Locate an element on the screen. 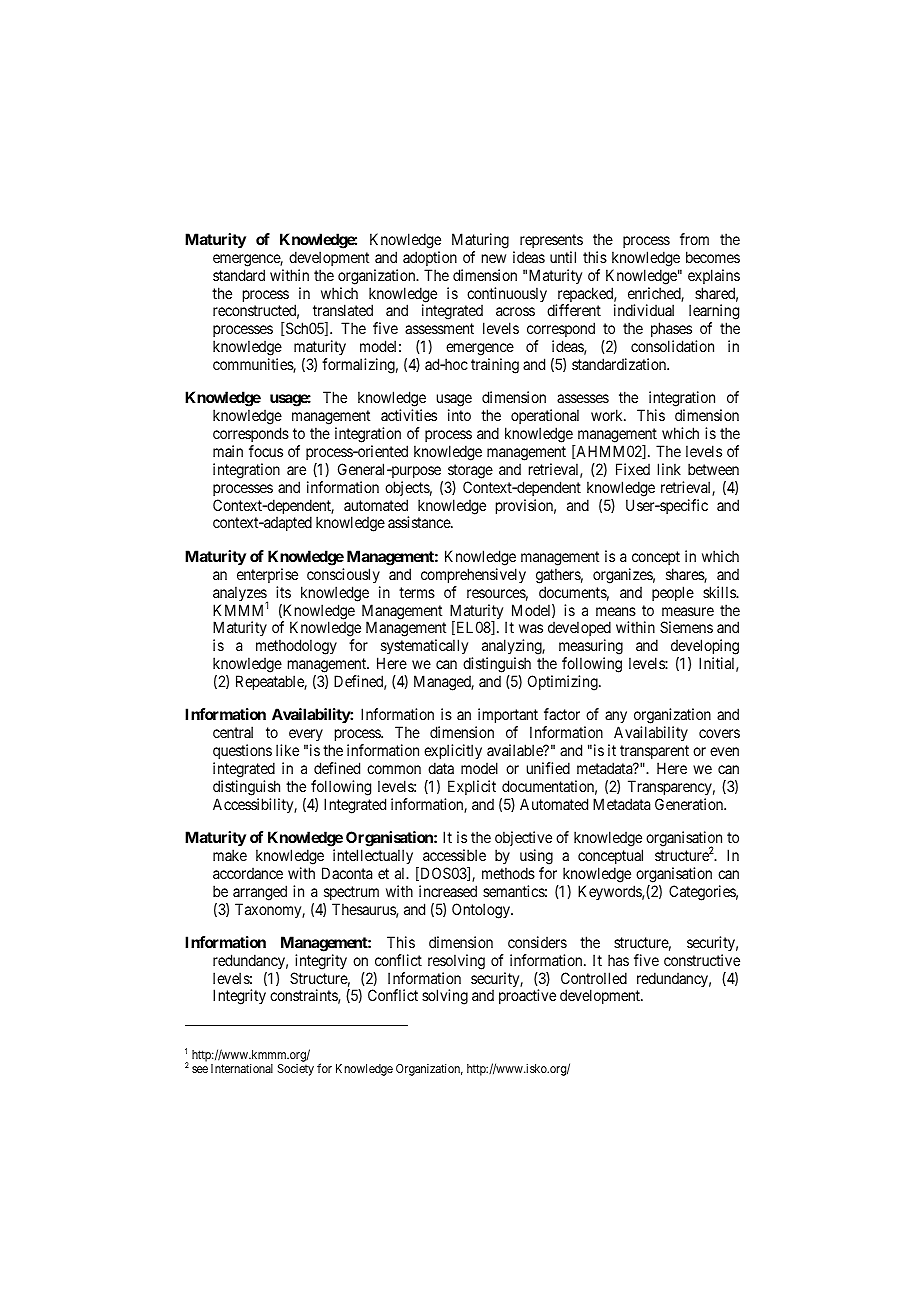 Image resolution: width=924 pixels, height=1308 pixels. International is located at coordinates (242, 1068).
